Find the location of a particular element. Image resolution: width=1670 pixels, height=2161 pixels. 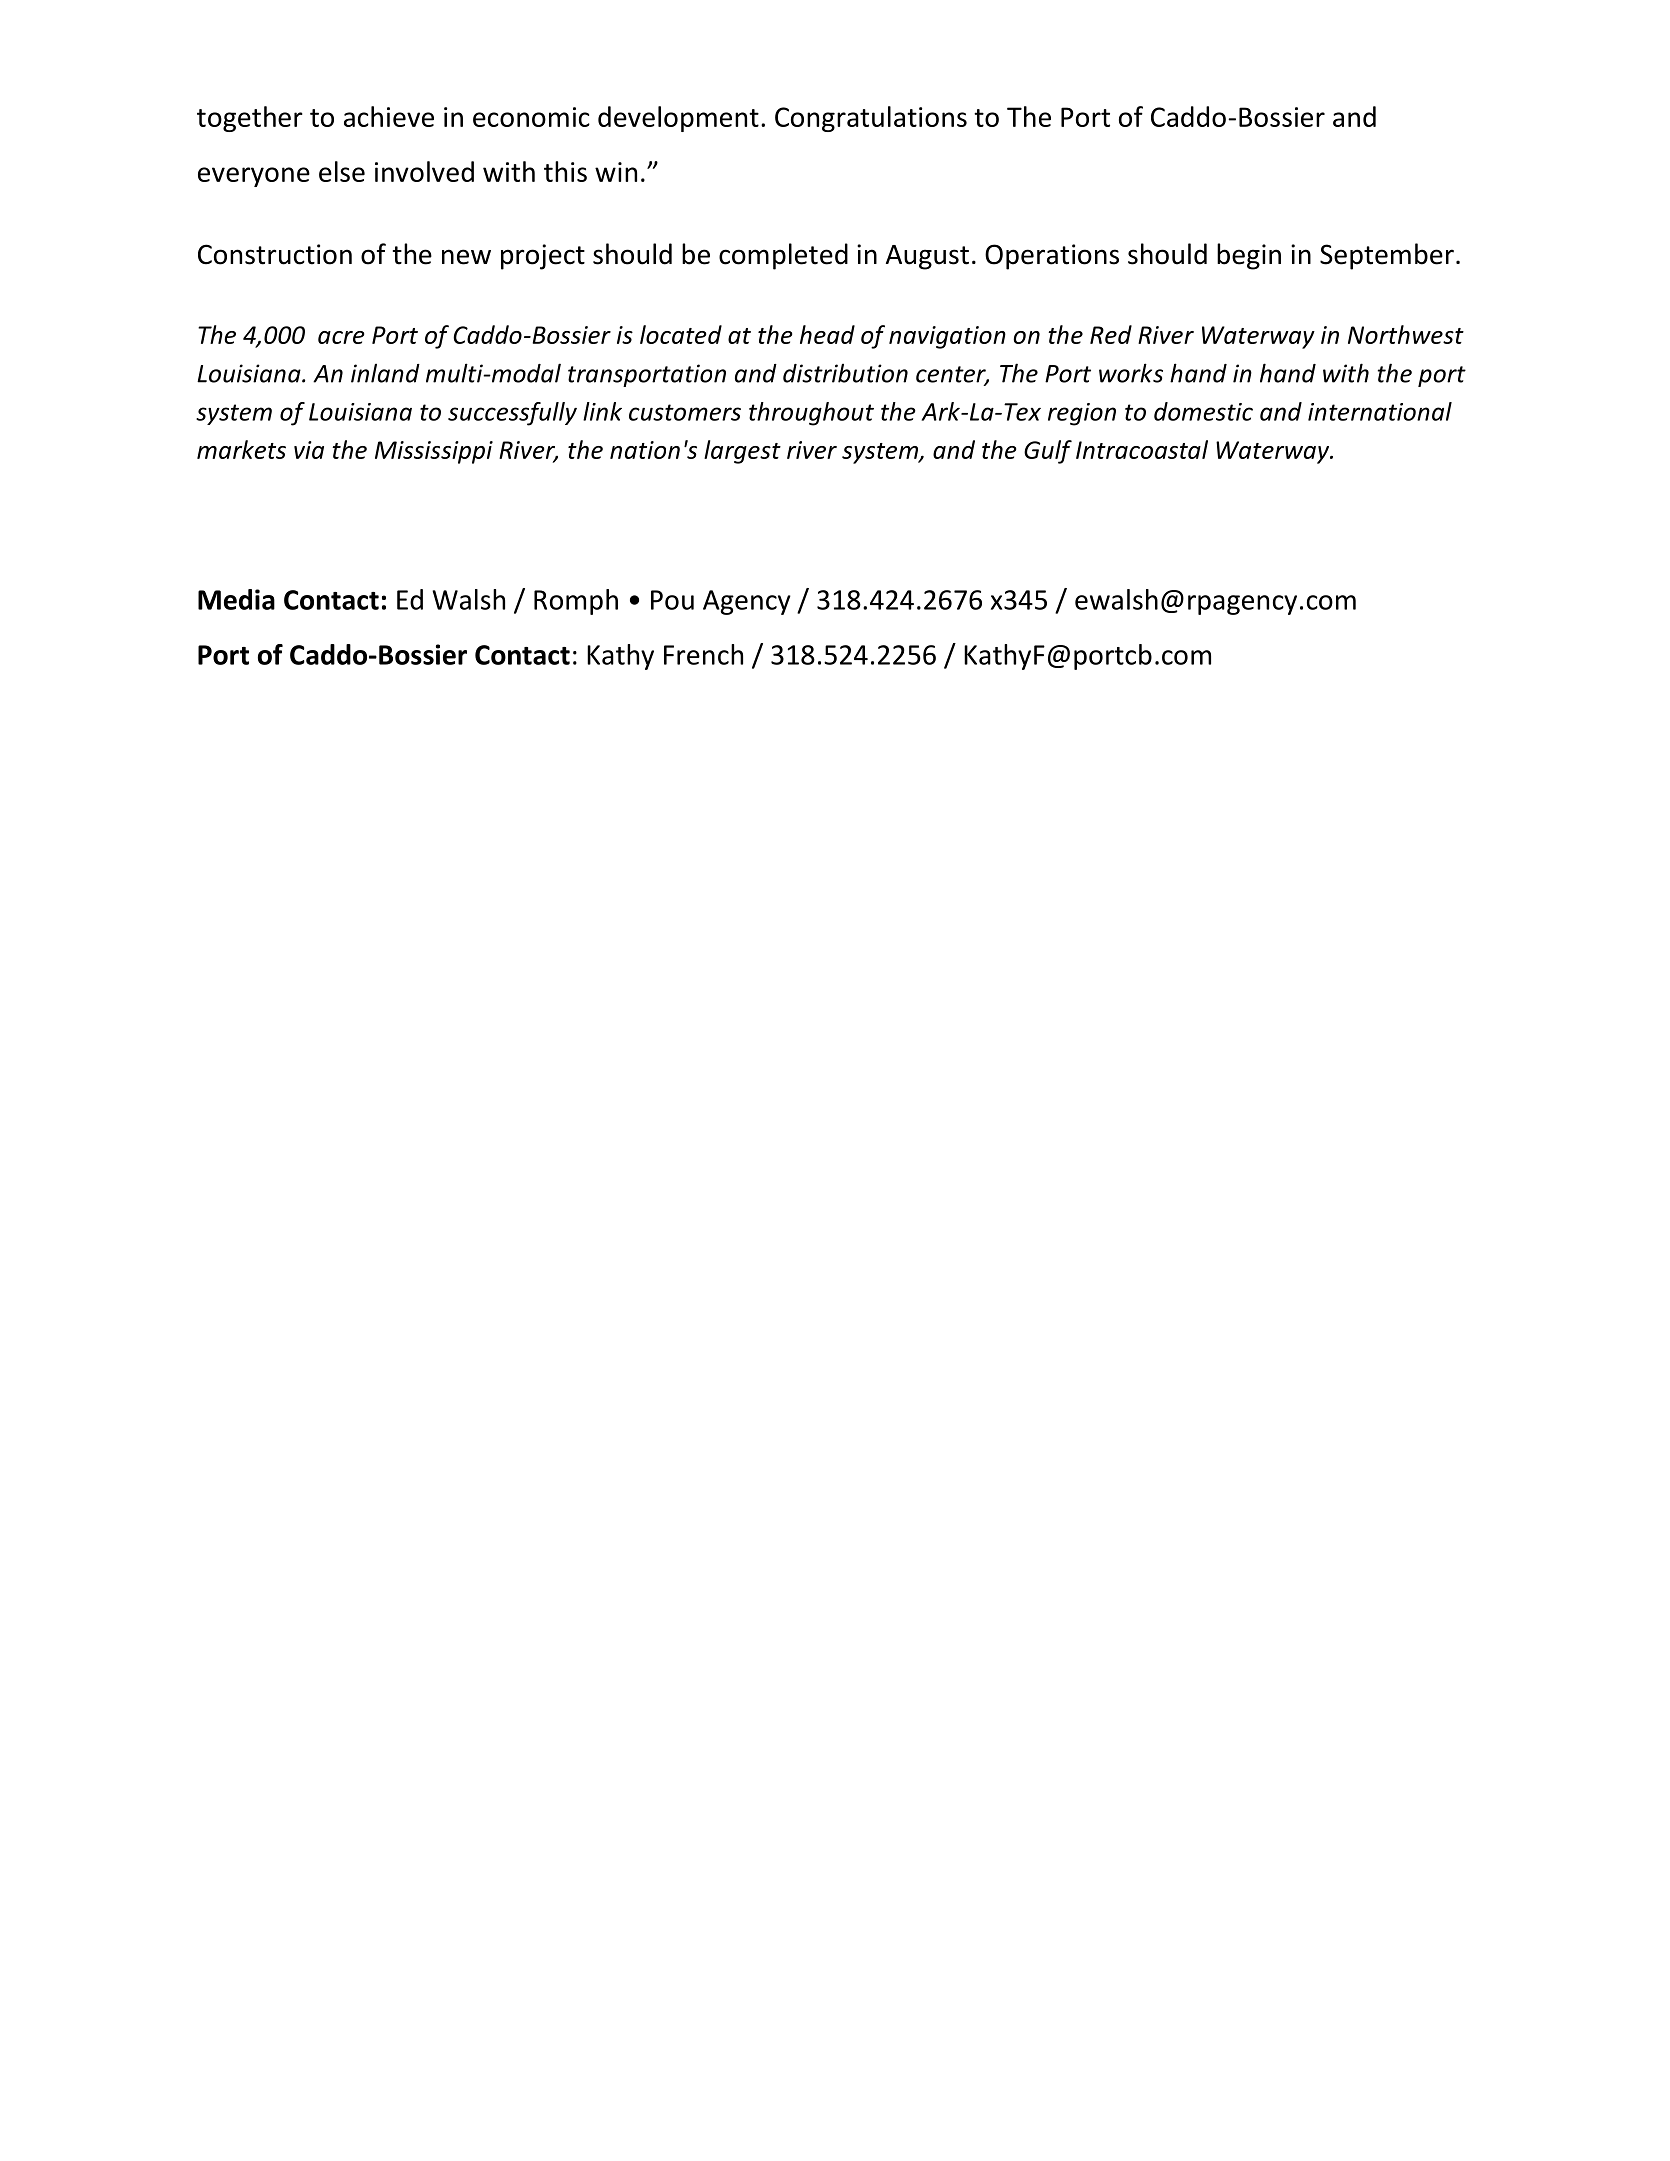

acre is located at coordinates (341, 337).
